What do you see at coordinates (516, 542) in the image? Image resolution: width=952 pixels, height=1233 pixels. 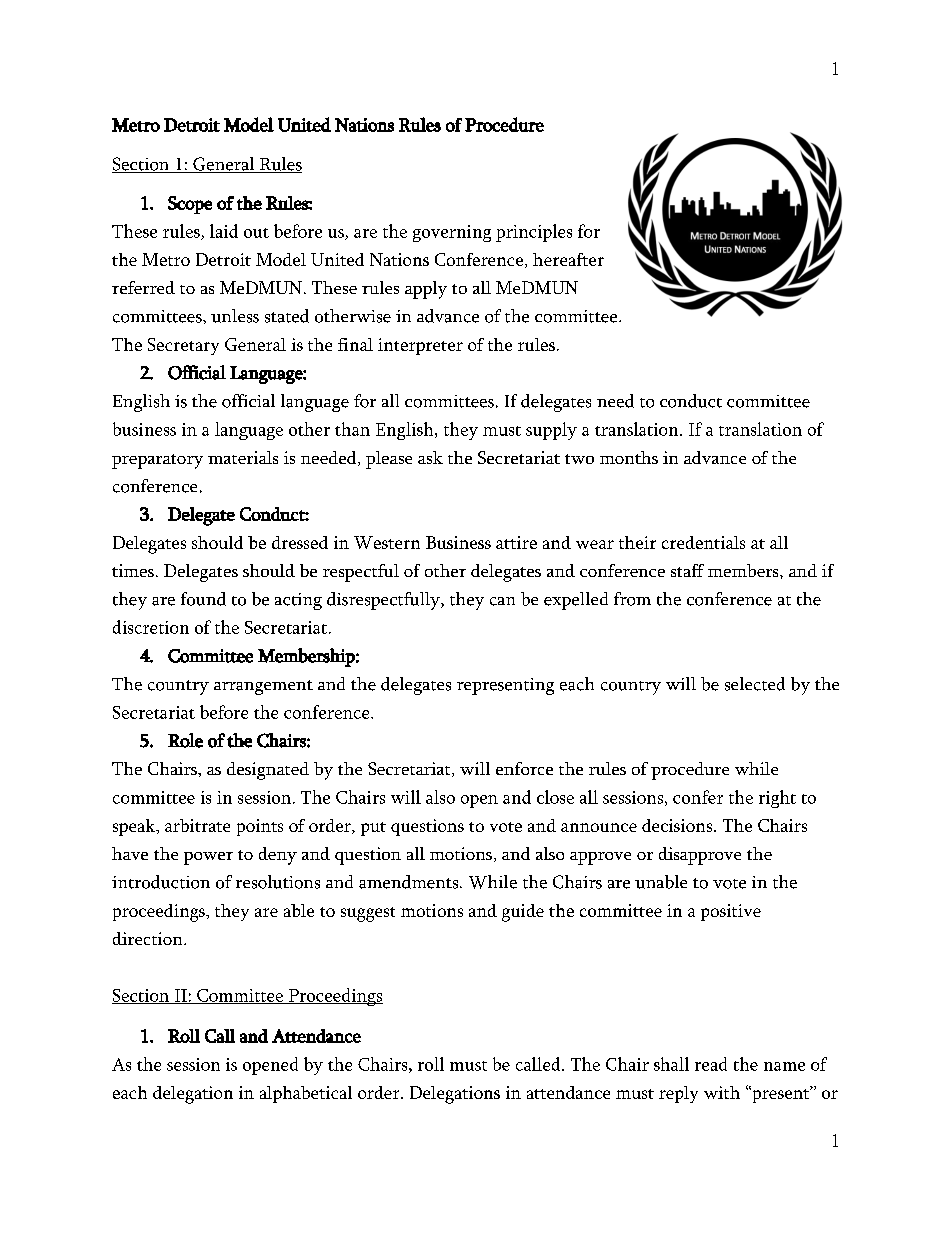 I see `attire` at bounding box center [516, 542].
